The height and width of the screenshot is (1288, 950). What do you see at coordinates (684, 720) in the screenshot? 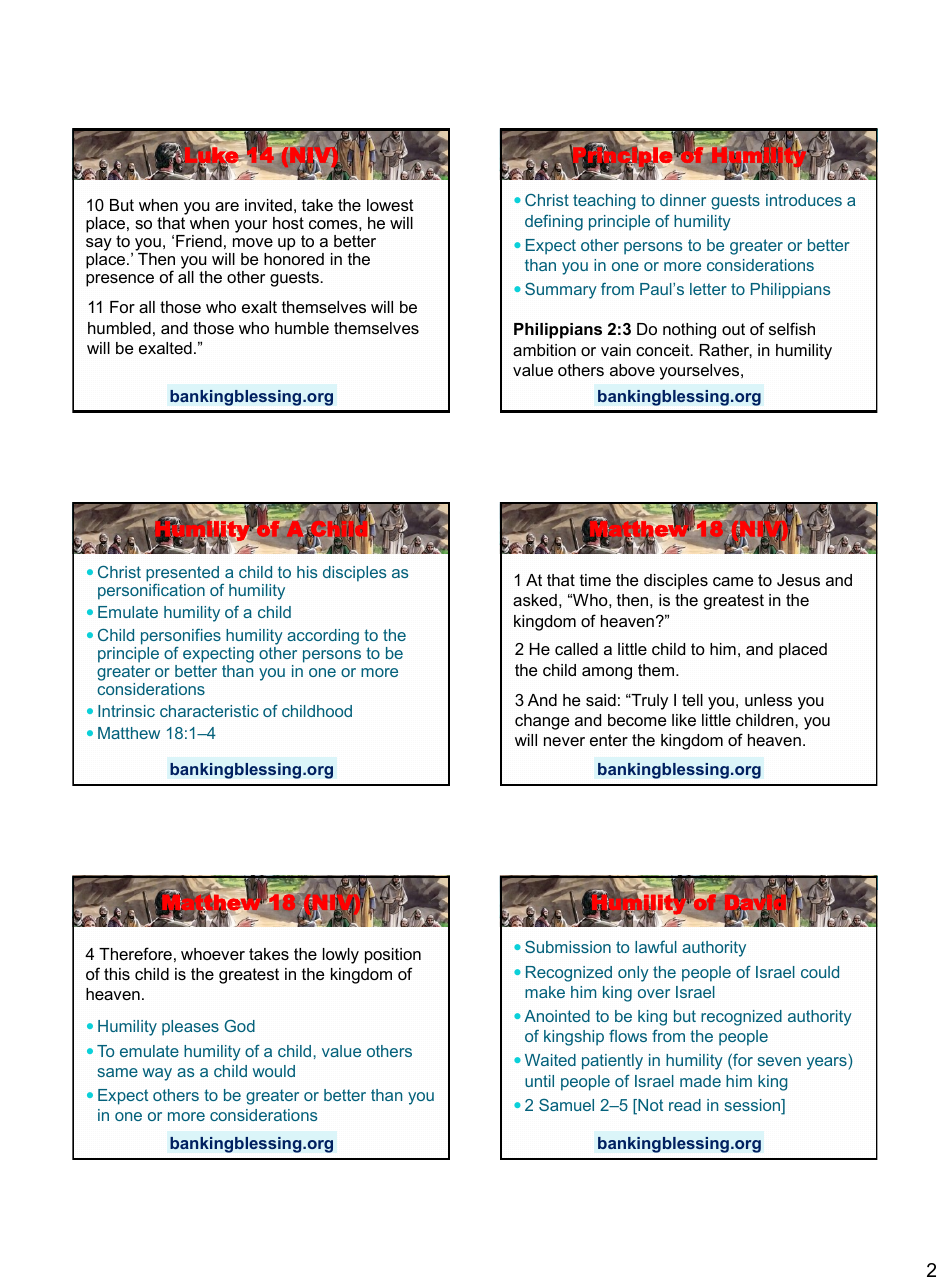
I see `like` at bounding box center [684, 720].
